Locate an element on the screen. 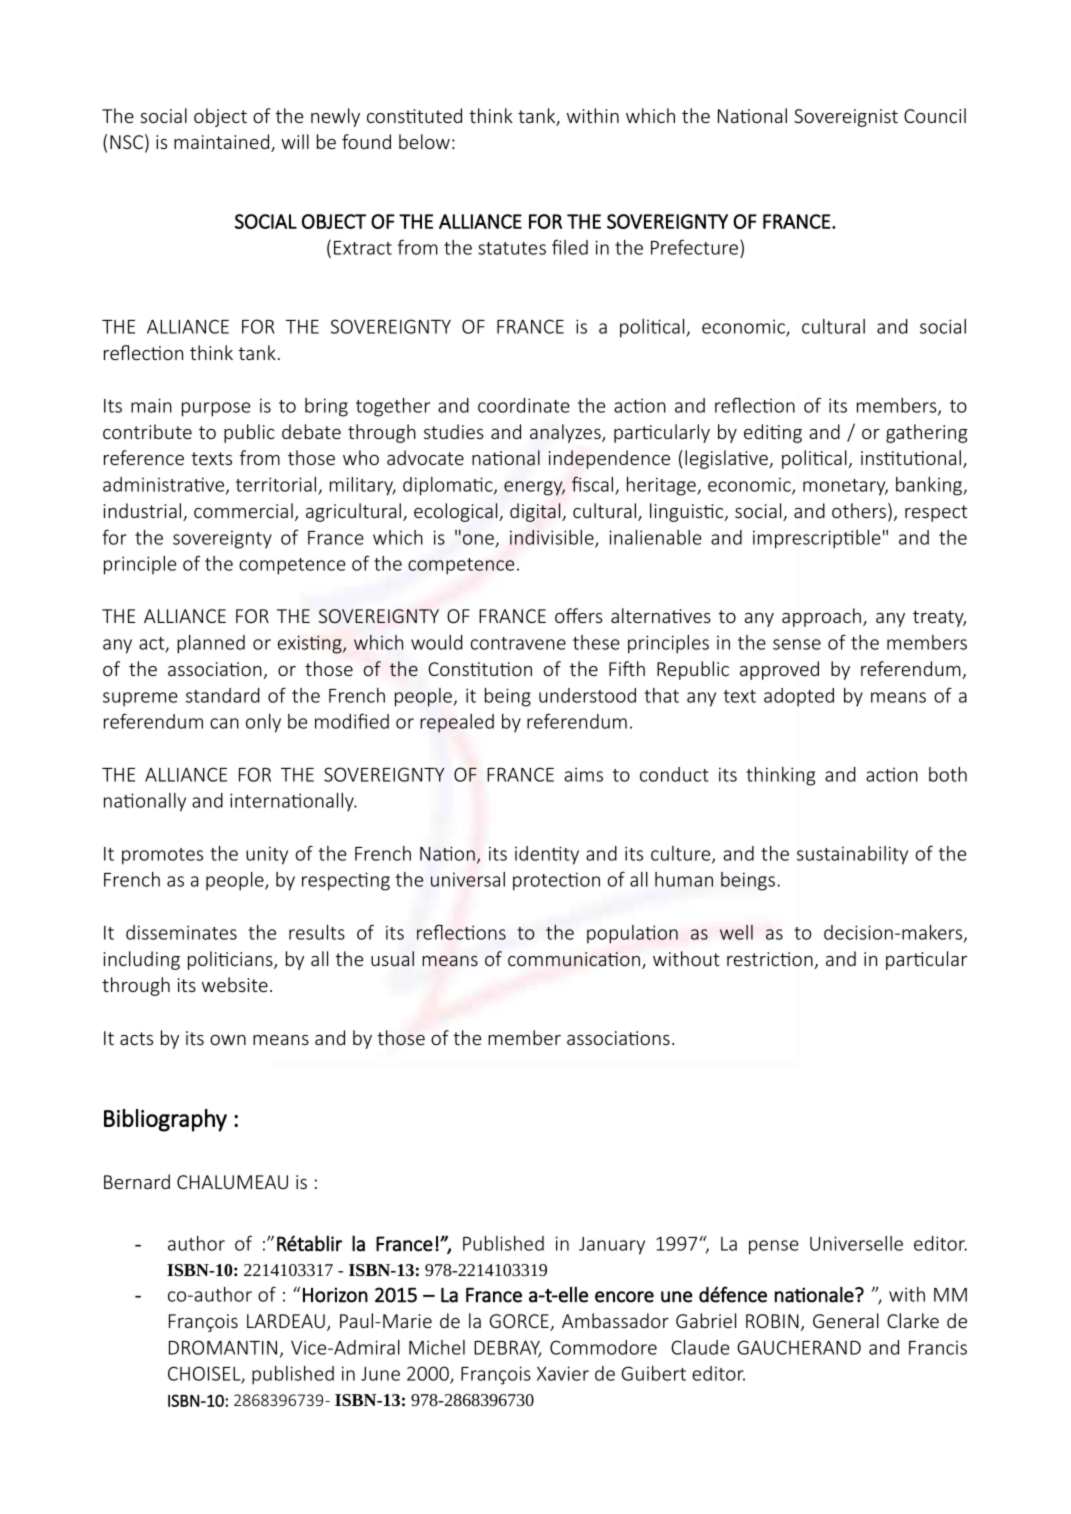  identity is located at coordinates (547, 855).
